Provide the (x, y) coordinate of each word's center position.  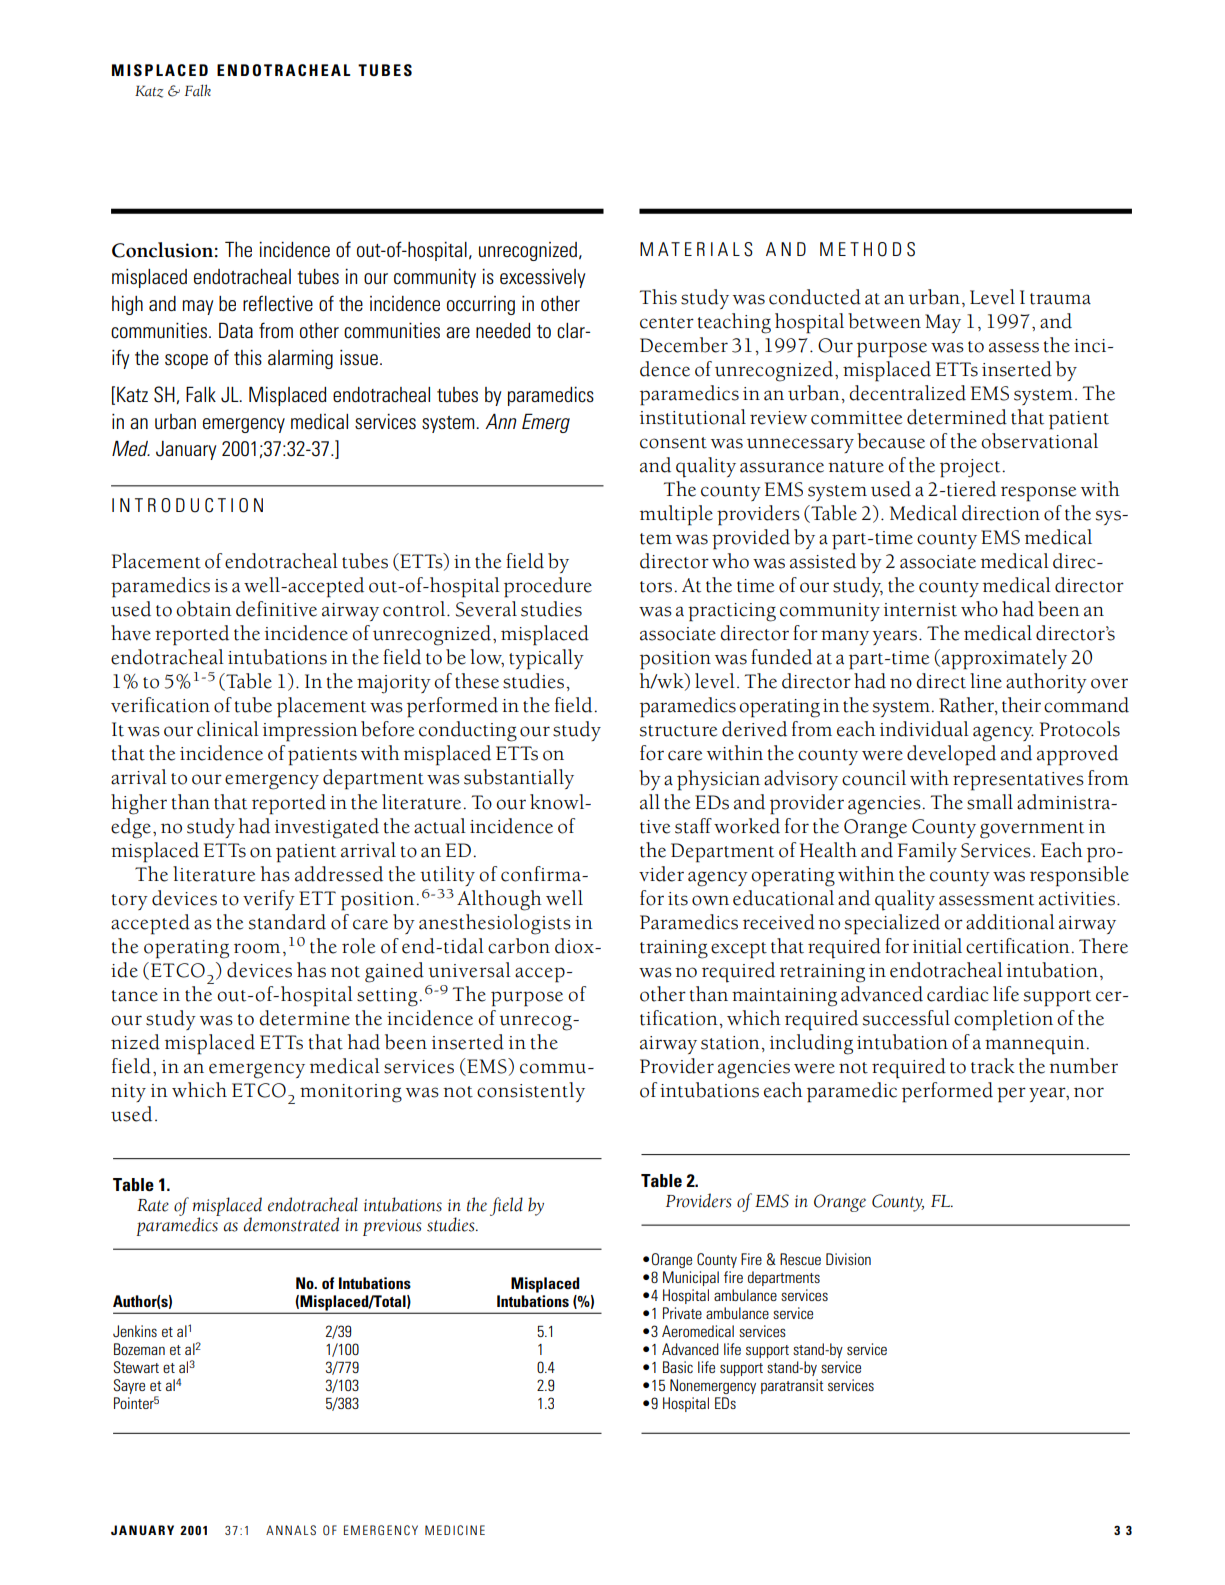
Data (236, 330)
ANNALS (291, 1530)
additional (1010, 922)
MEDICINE (455, 1530)
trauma (1060, 299)
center (667, 323)
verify (269, 900)
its (678, 899)
